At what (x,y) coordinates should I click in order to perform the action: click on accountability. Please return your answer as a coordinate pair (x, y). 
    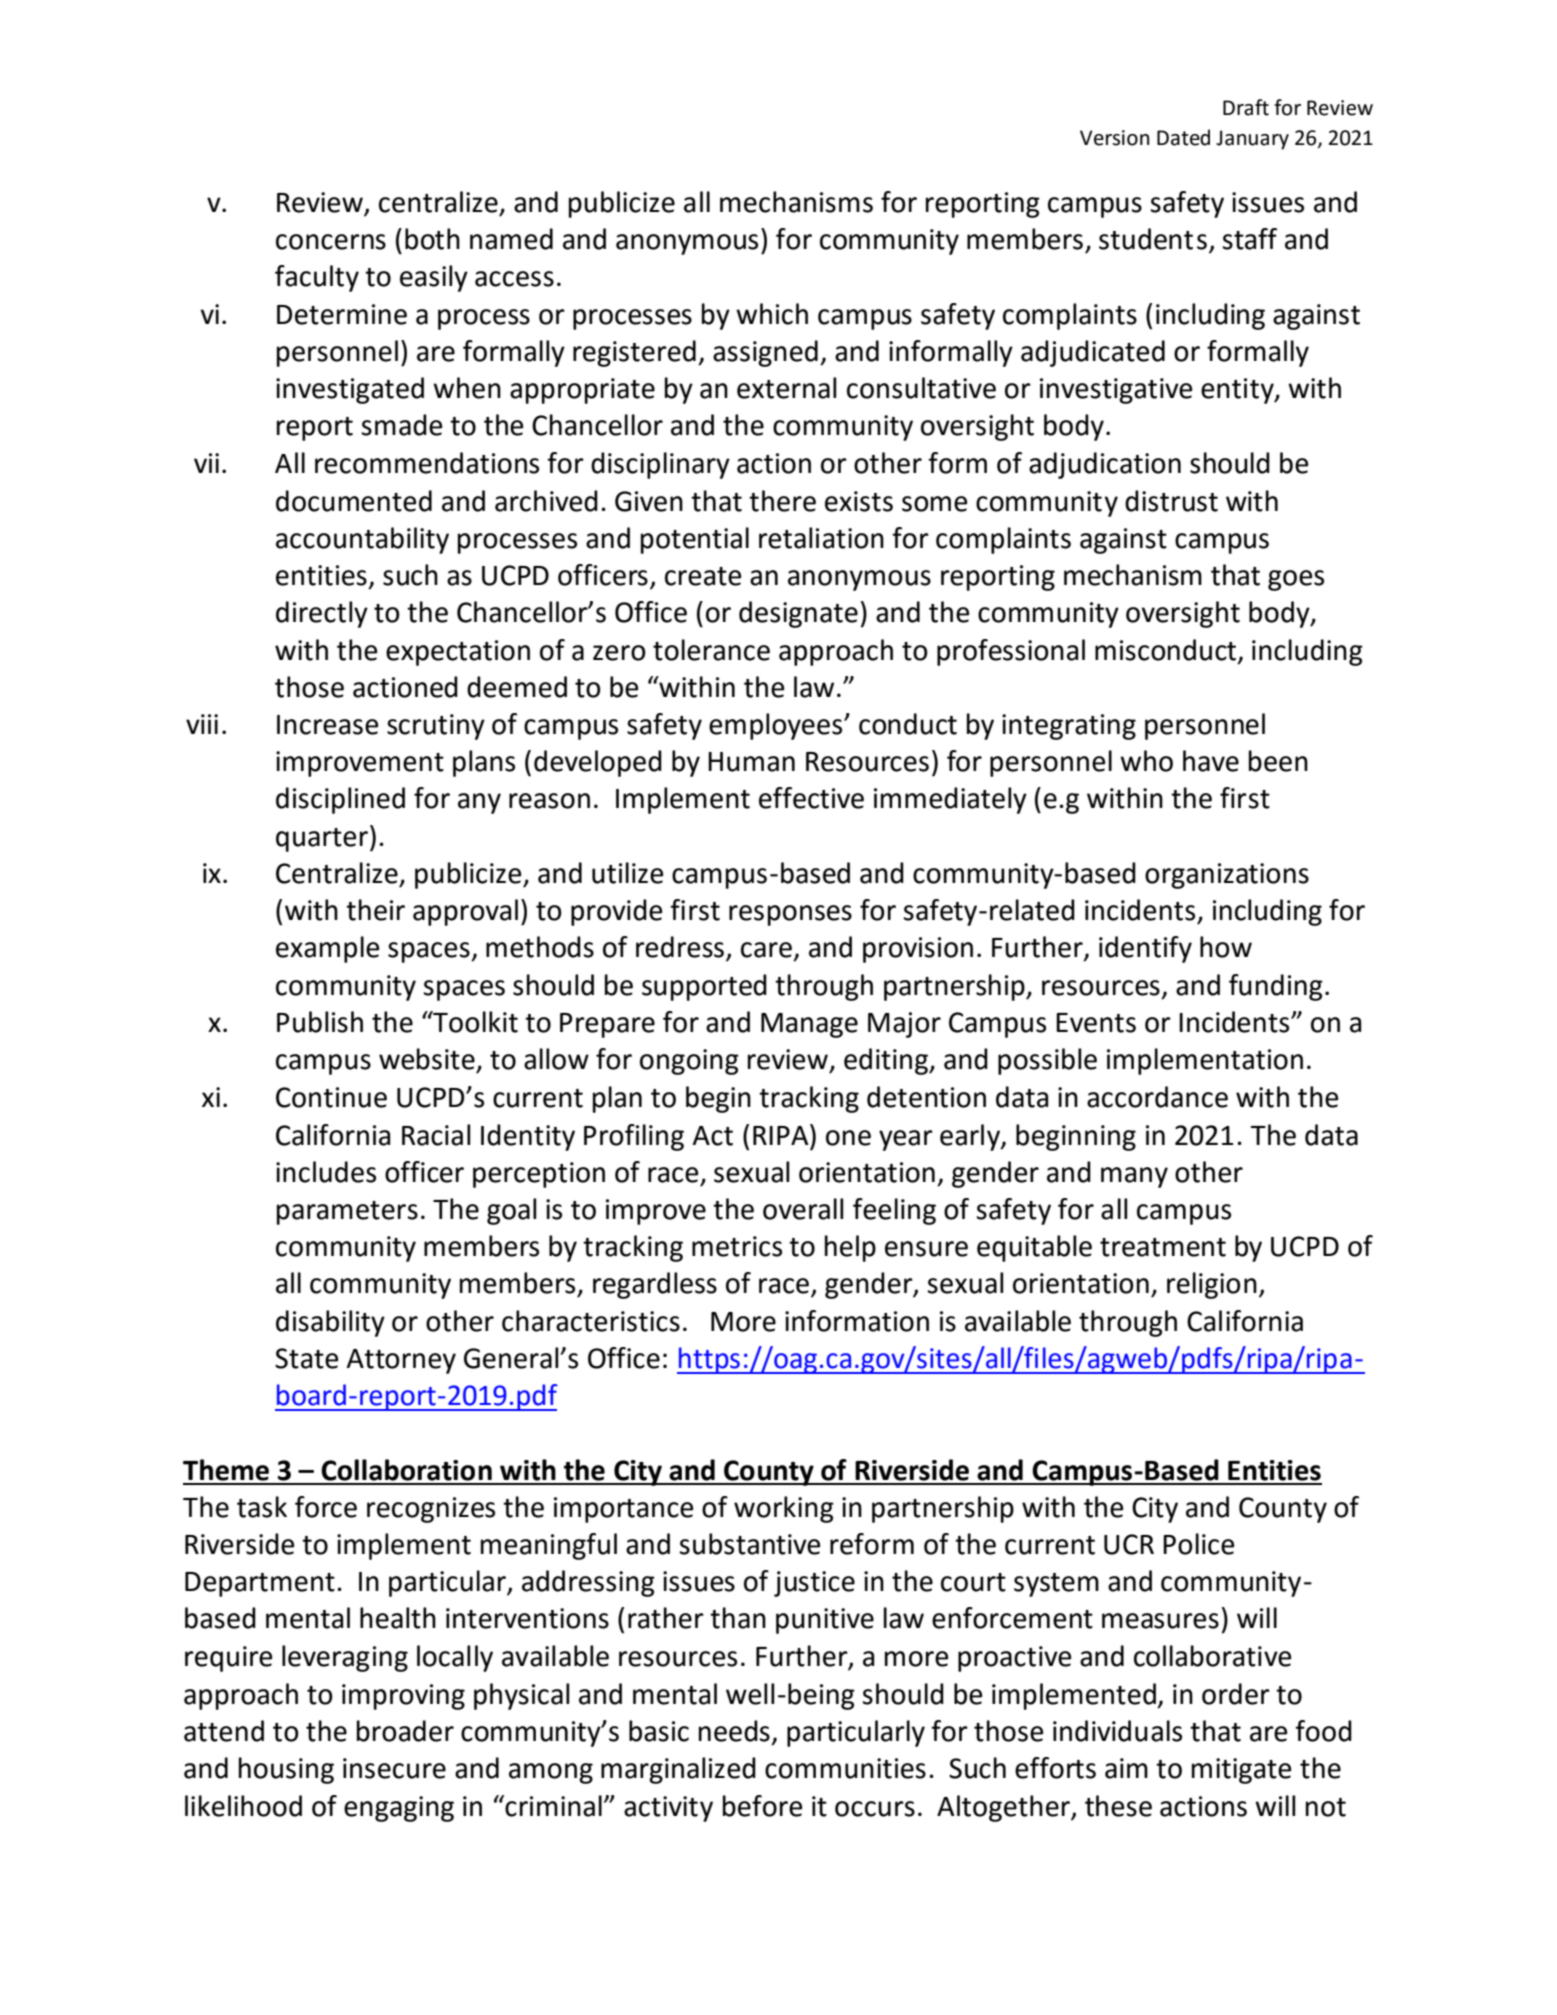
    Looking at the image, I should click on (362, 540).
